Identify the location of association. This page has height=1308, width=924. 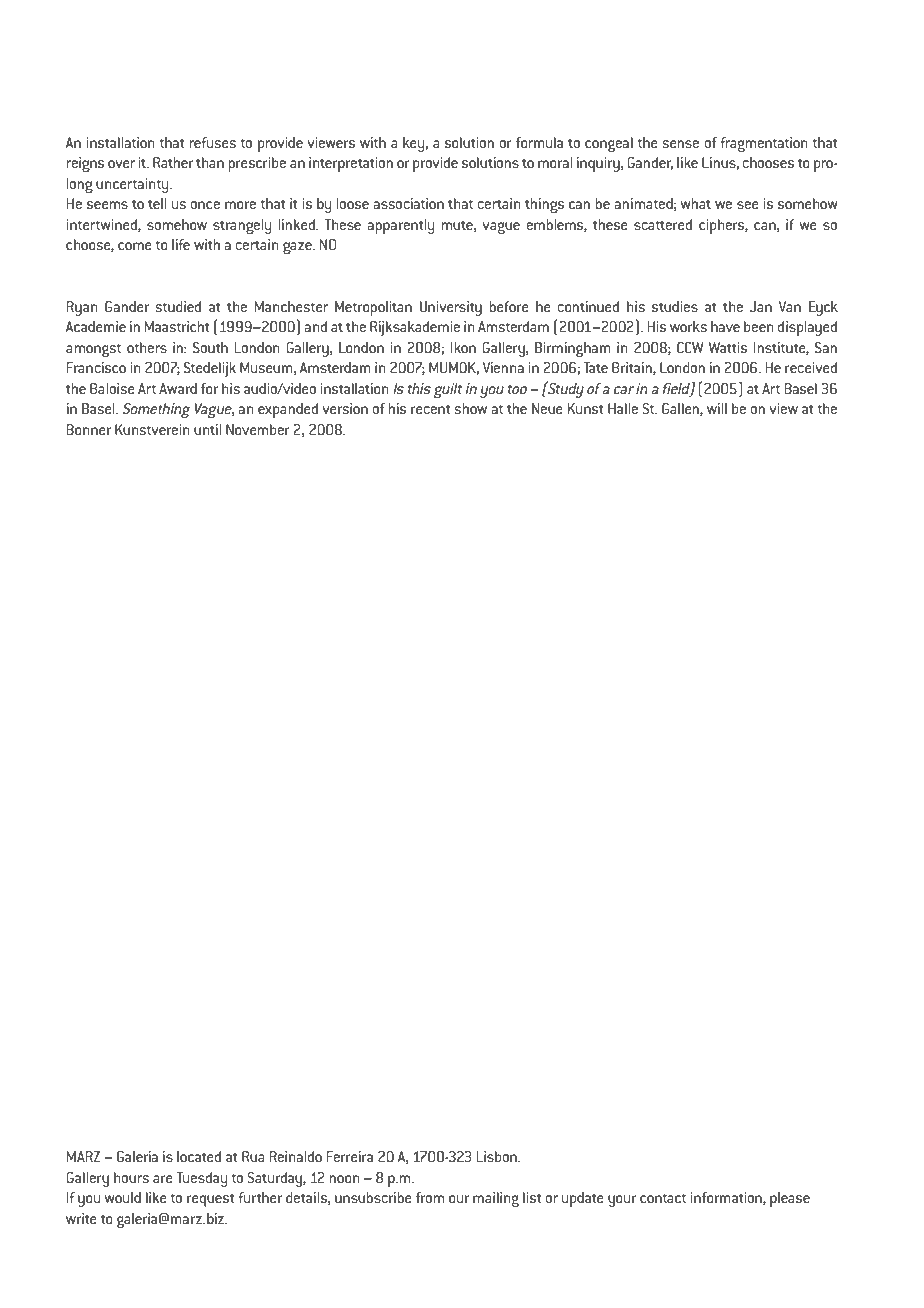
(408, 203).
